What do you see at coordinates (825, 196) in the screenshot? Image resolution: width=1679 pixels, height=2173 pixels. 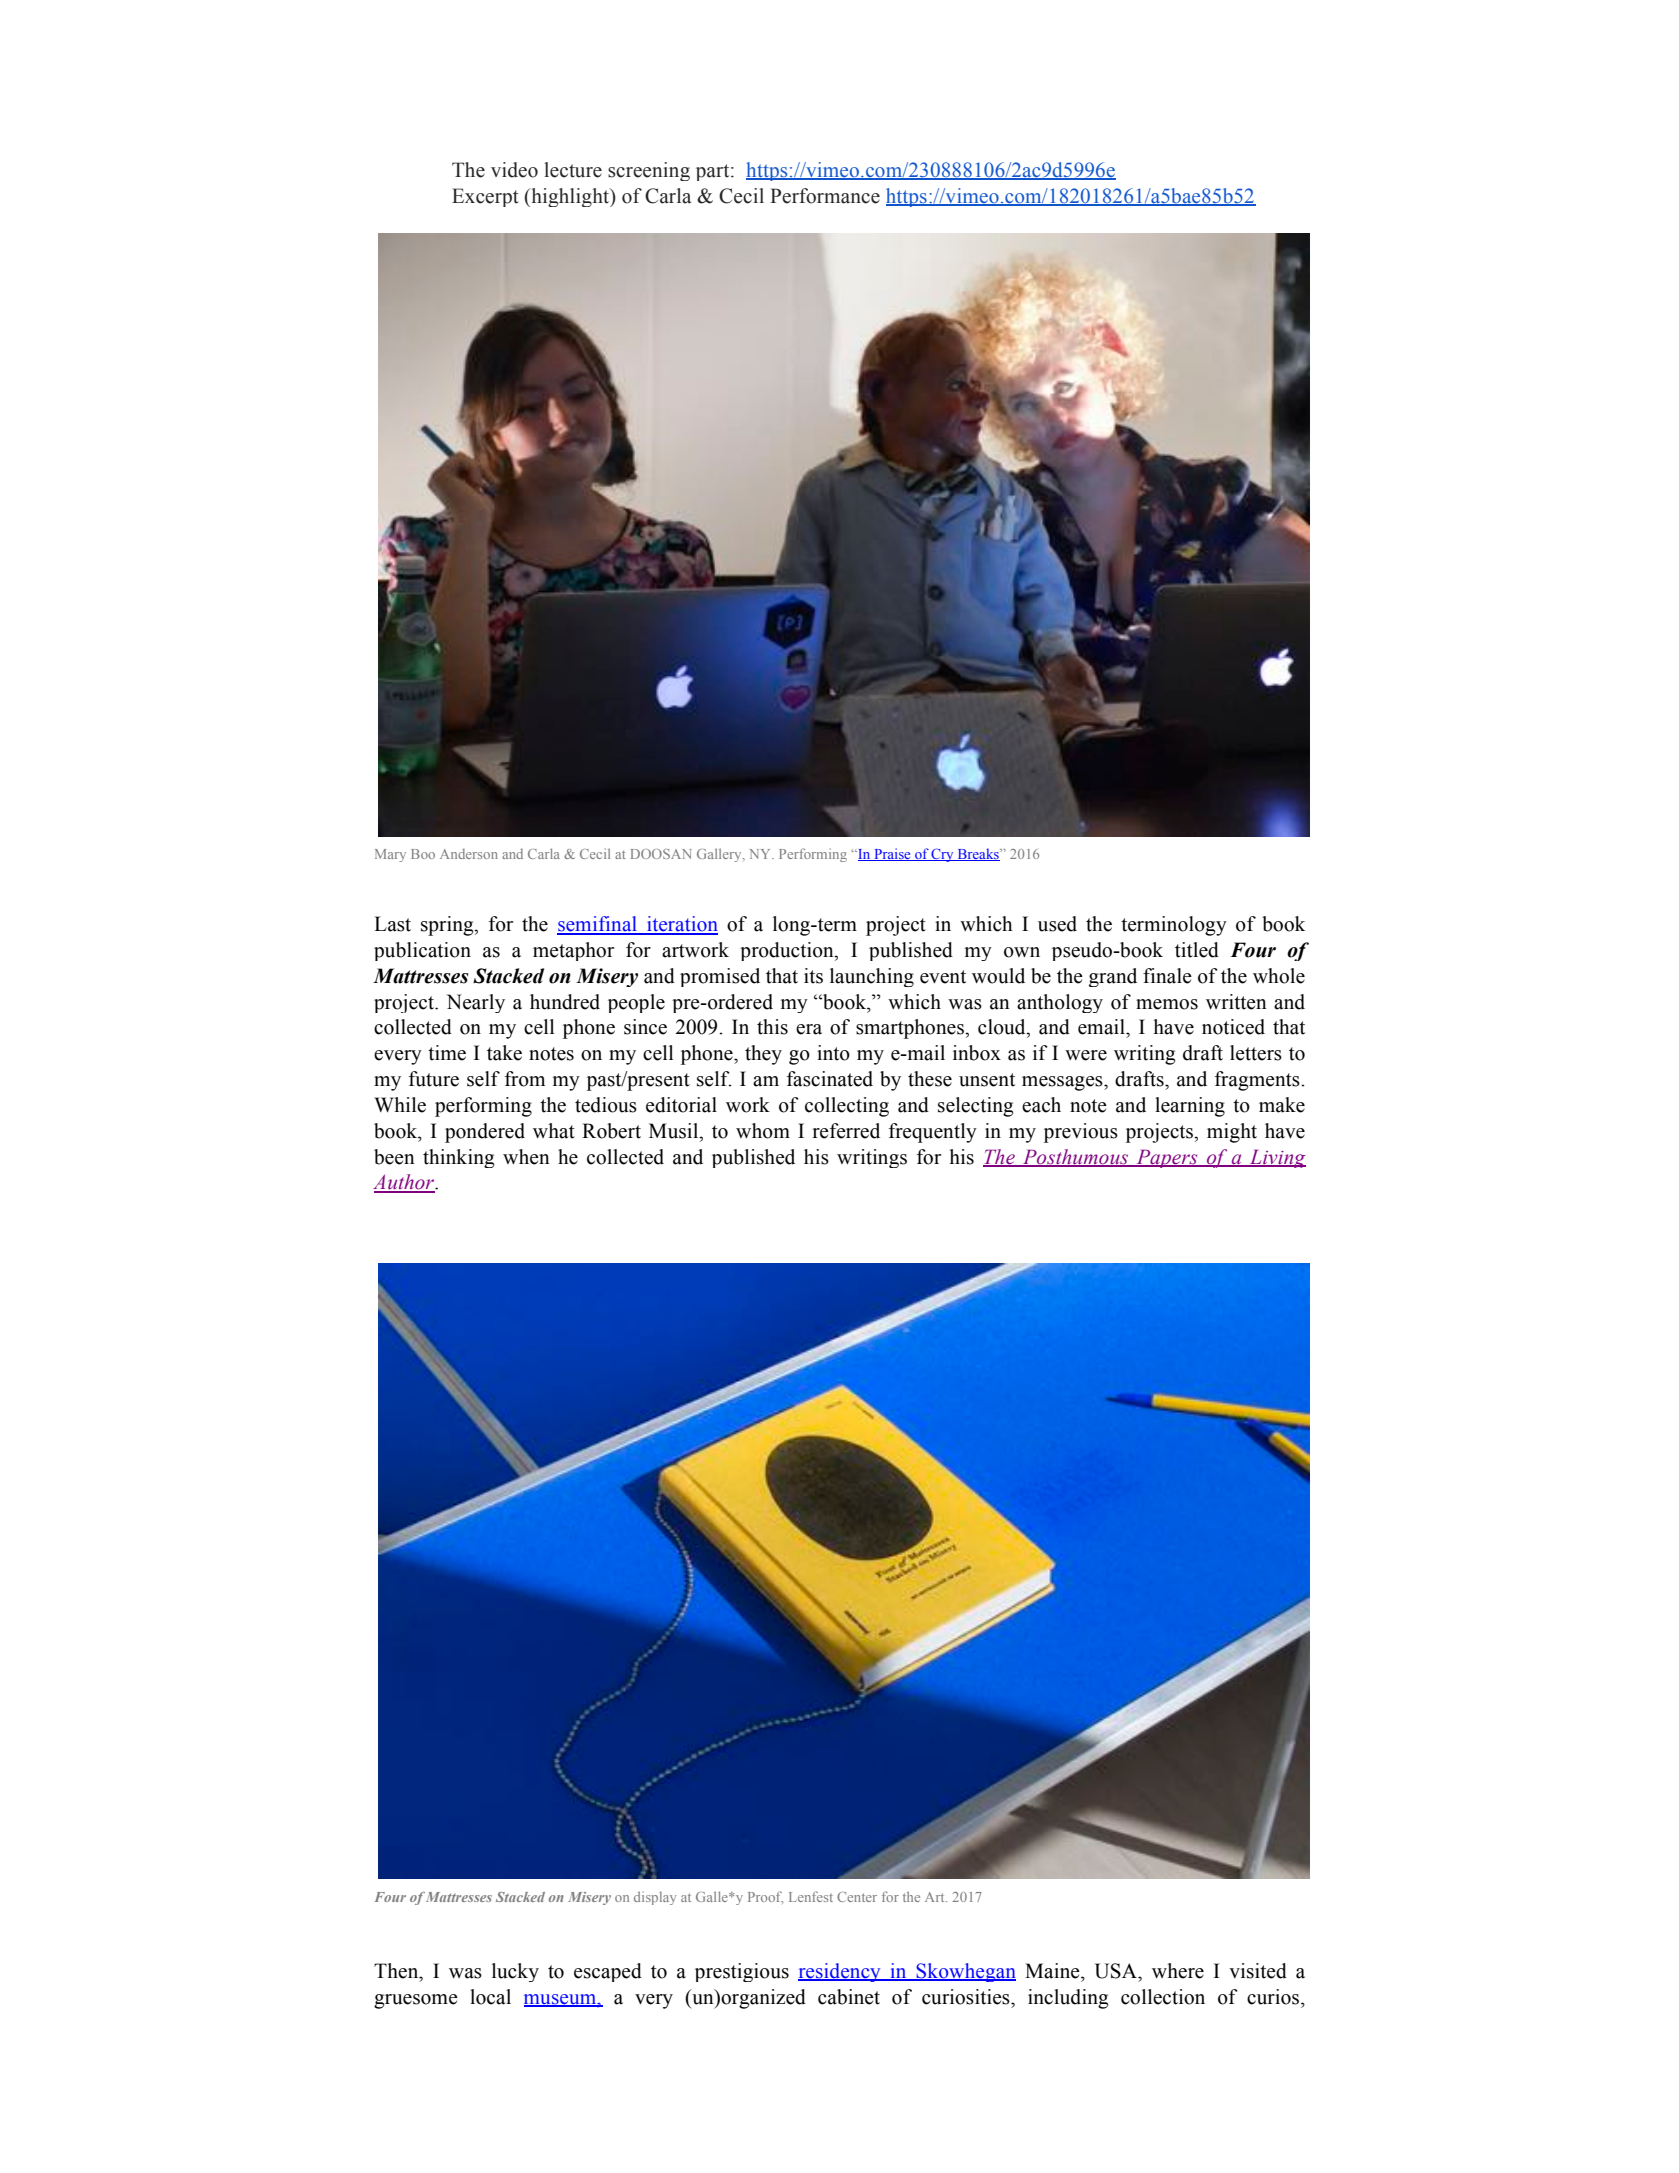 I see `Performance` at bounding box center [825, 196].
